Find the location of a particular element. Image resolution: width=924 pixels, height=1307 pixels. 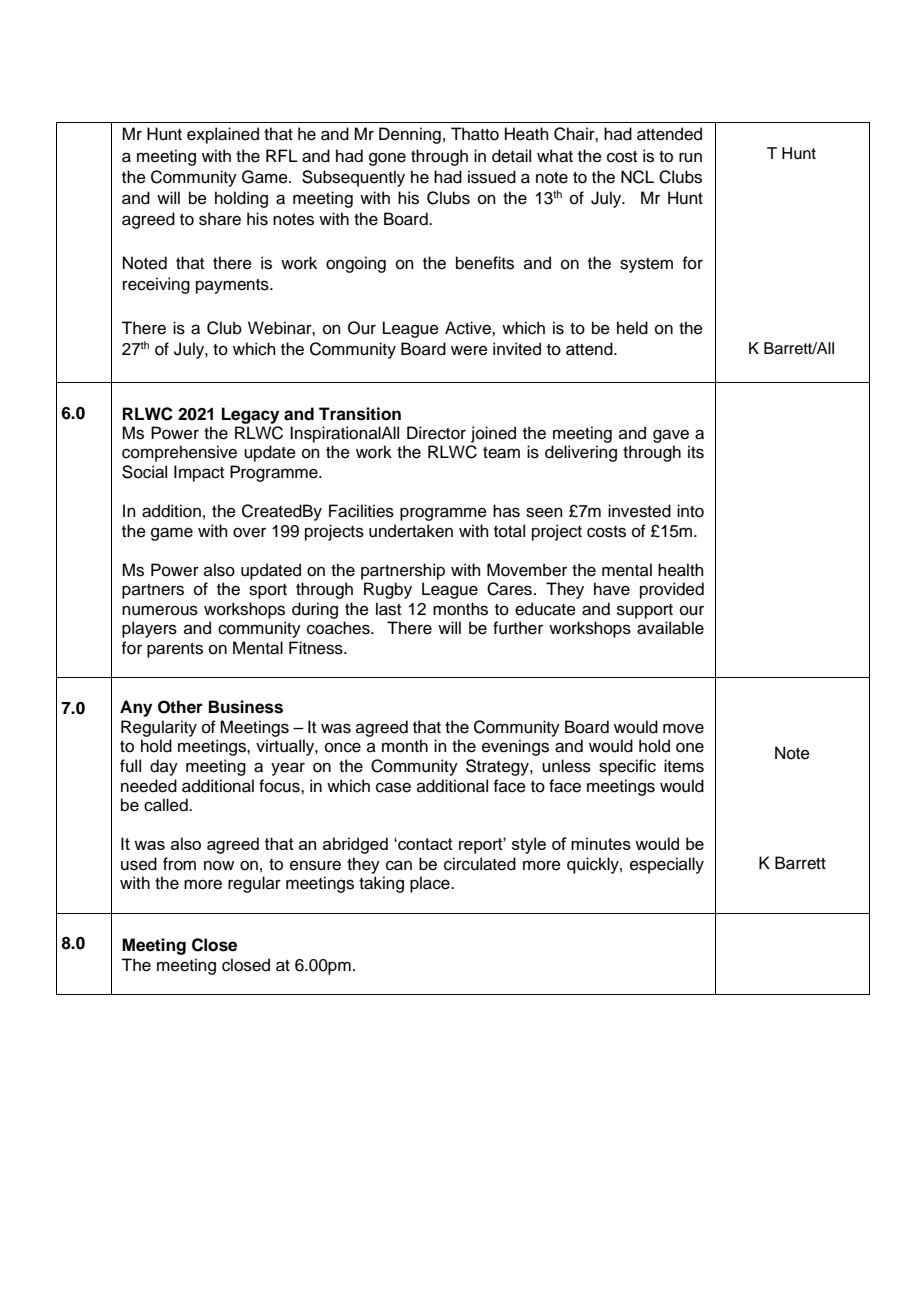

support is located at coordinates (645, 611).
